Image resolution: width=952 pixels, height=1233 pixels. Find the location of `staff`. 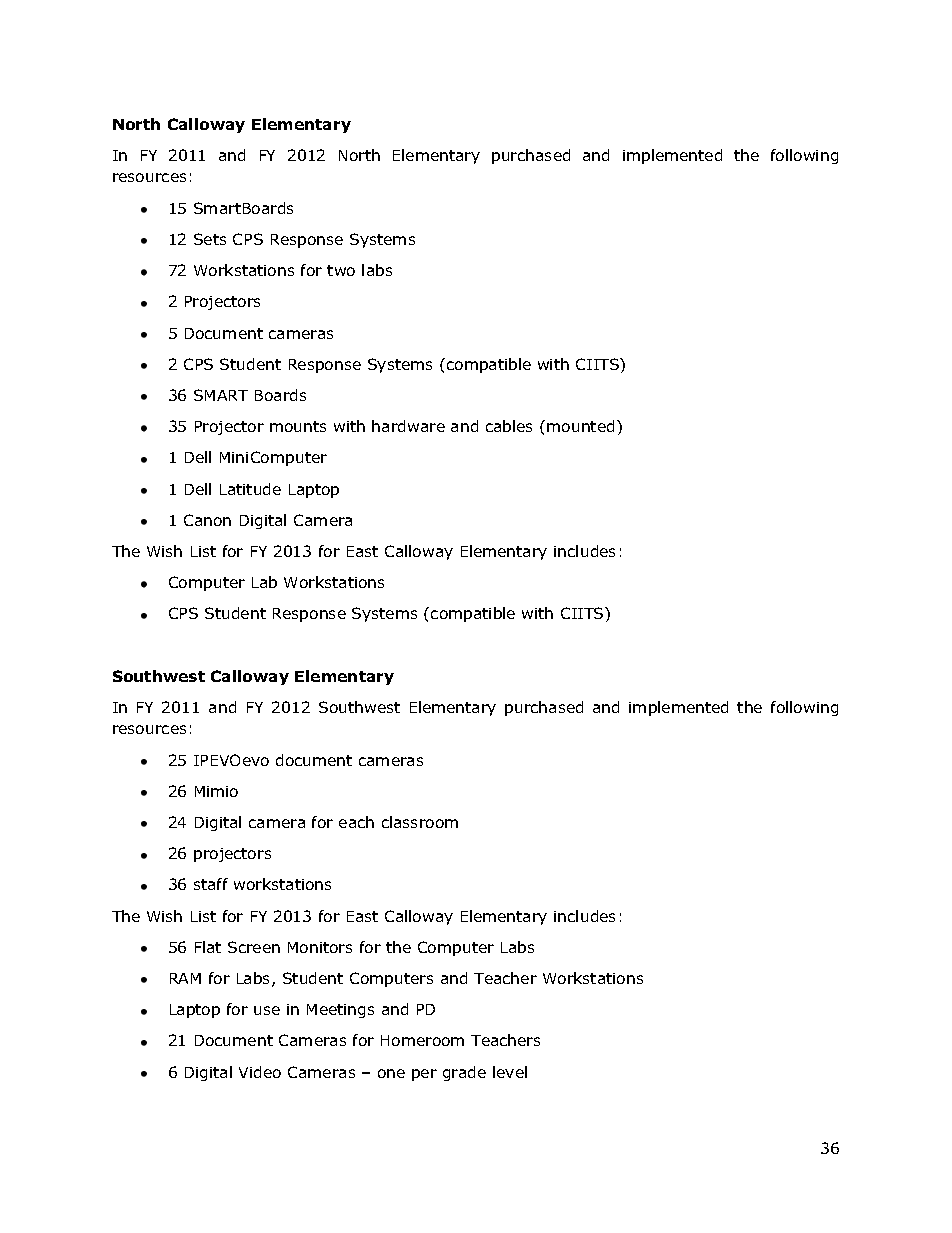

staff is located at coordinates (211, 884).
